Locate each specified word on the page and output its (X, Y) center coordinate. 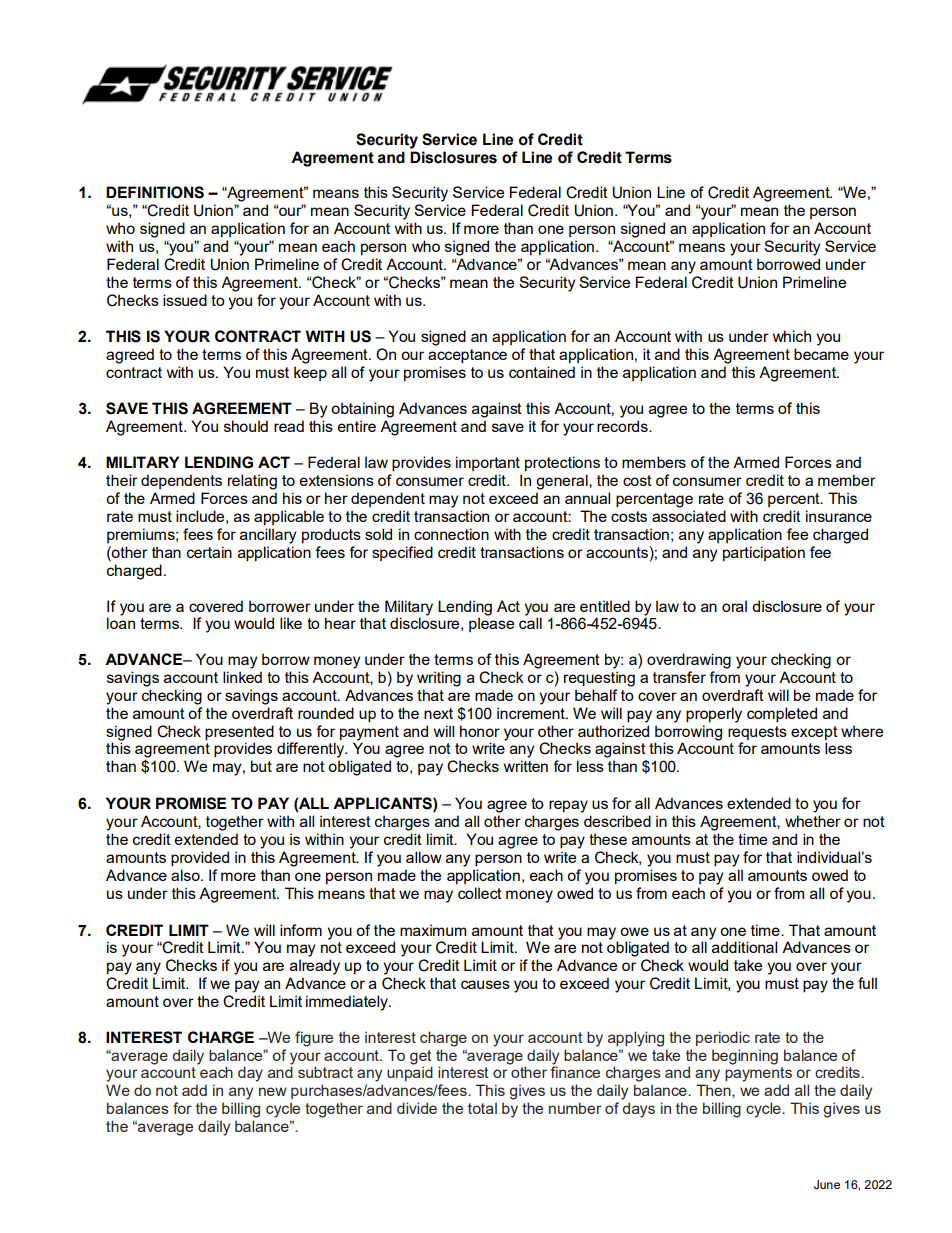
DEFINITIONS (155, 192)
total (482, 1108)
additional (744, 947)
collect (480, 893)
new (273, 1091)
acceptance (467, 356)
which (792, 336)
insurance (839, 516)
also (186, 875)
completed (782, 715)
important (488, 463)
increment (532, 713)
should (246, 426)
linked (242, 677)
